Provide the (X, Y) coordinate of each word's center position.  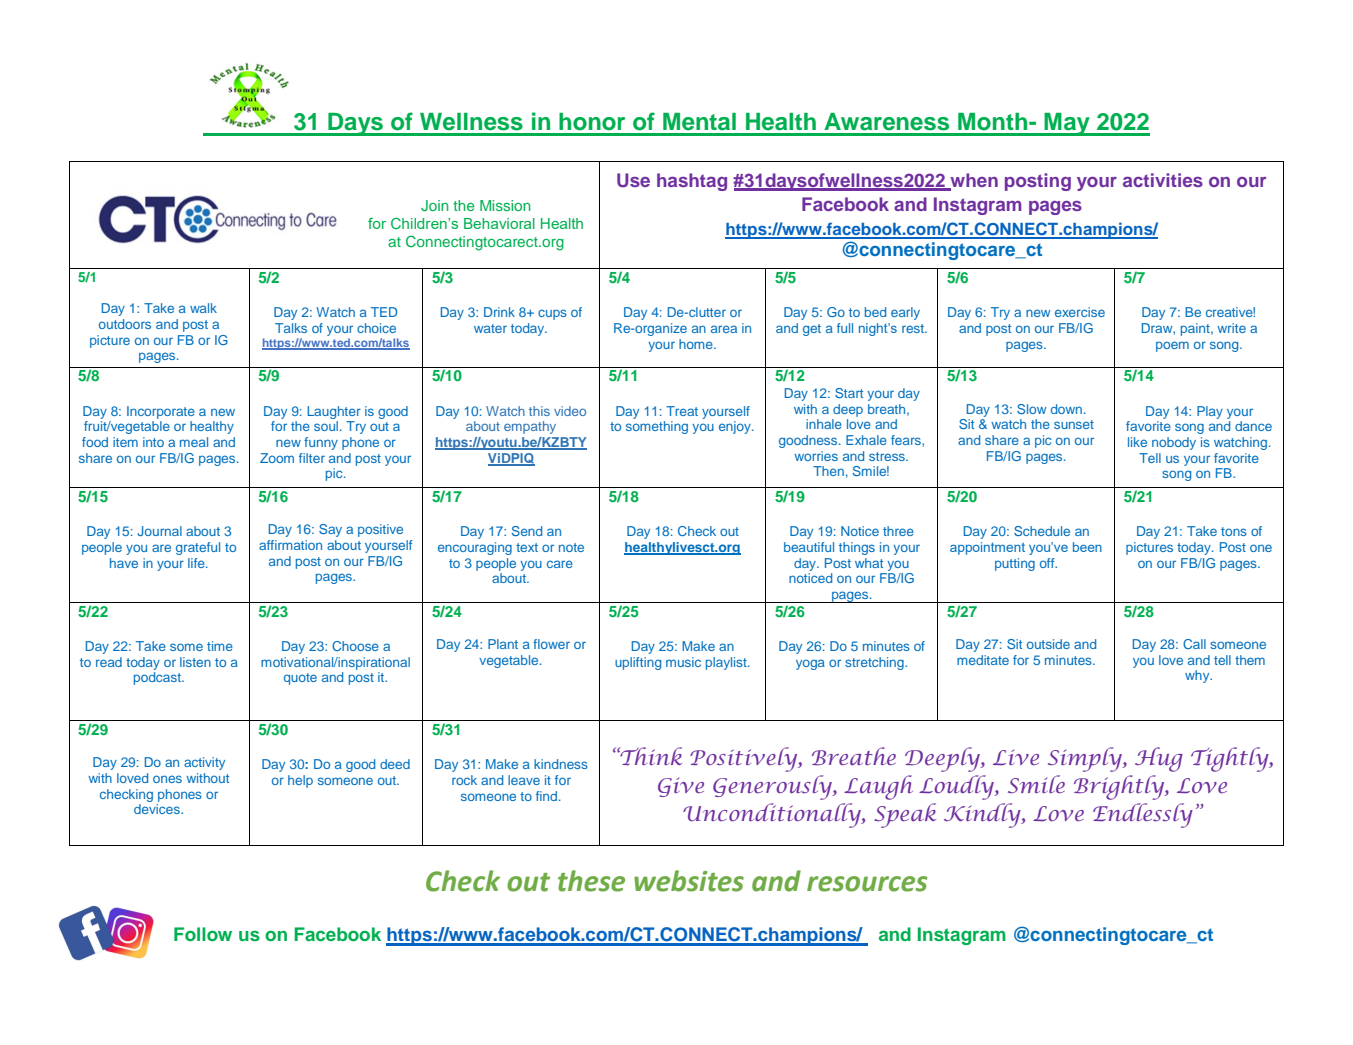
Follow (203, 934)
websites (689, 881)
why (1198, 676)
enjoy (736, 427)
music (683, 662)
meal (194, 442)
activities (1163, 180)
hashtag (692, 182)
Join (435, 206)
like (1137, 442)
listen (195, 662)
